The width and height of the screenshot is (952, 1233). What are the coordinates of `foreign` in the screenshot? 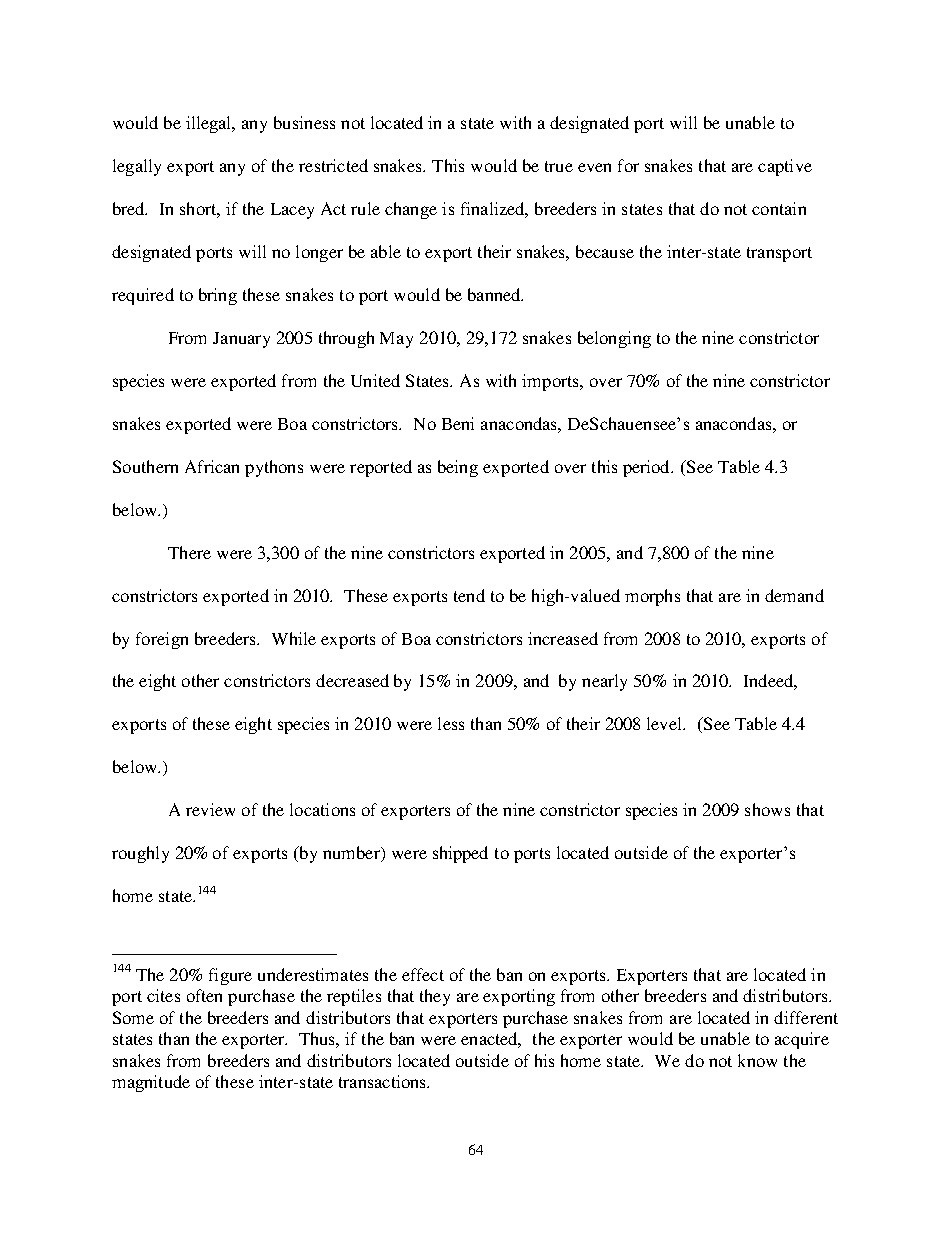 It's located at (162, 640).
